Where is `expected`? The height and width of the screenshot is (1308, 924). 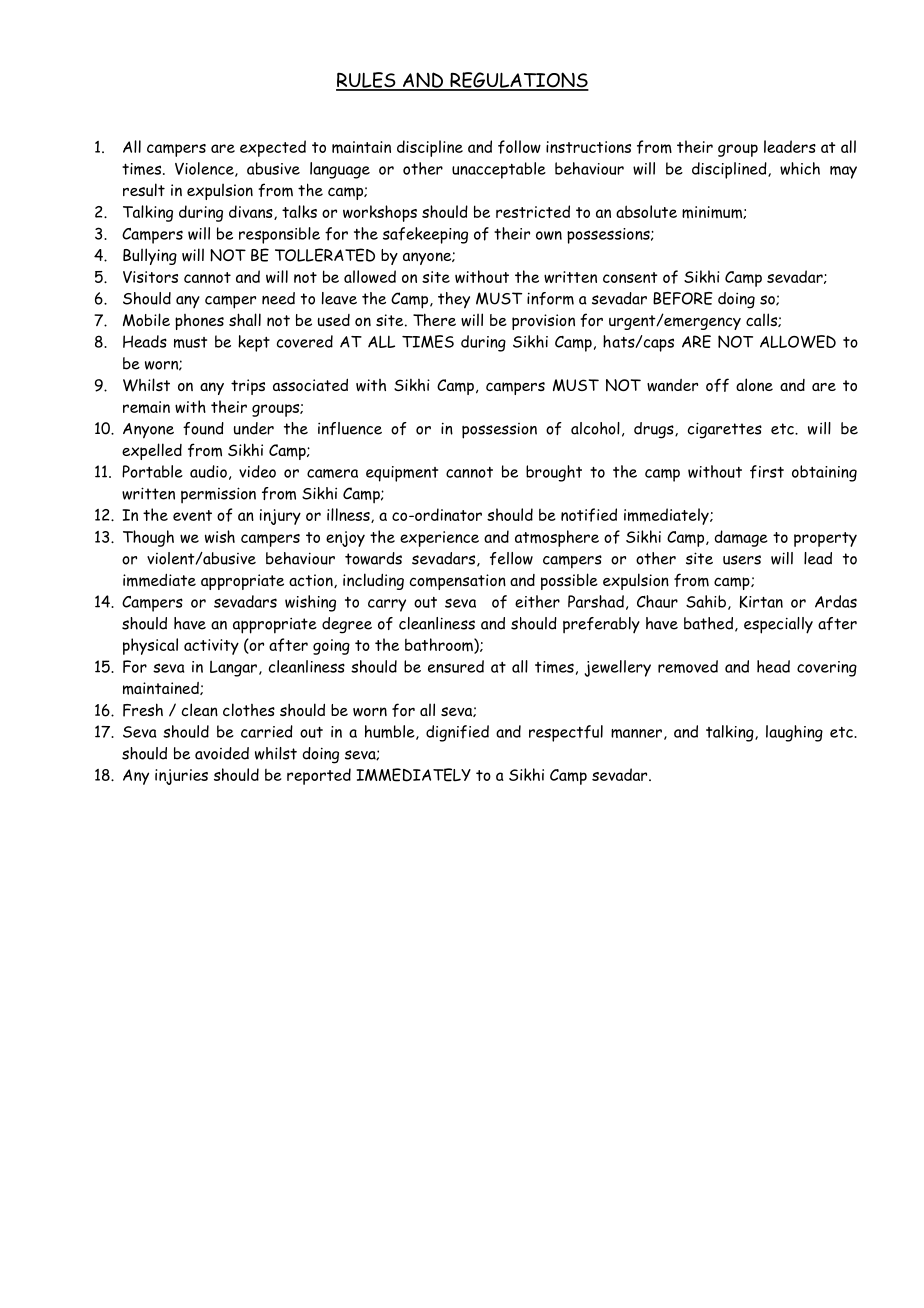 expected is located at coordinates (273, 148).
